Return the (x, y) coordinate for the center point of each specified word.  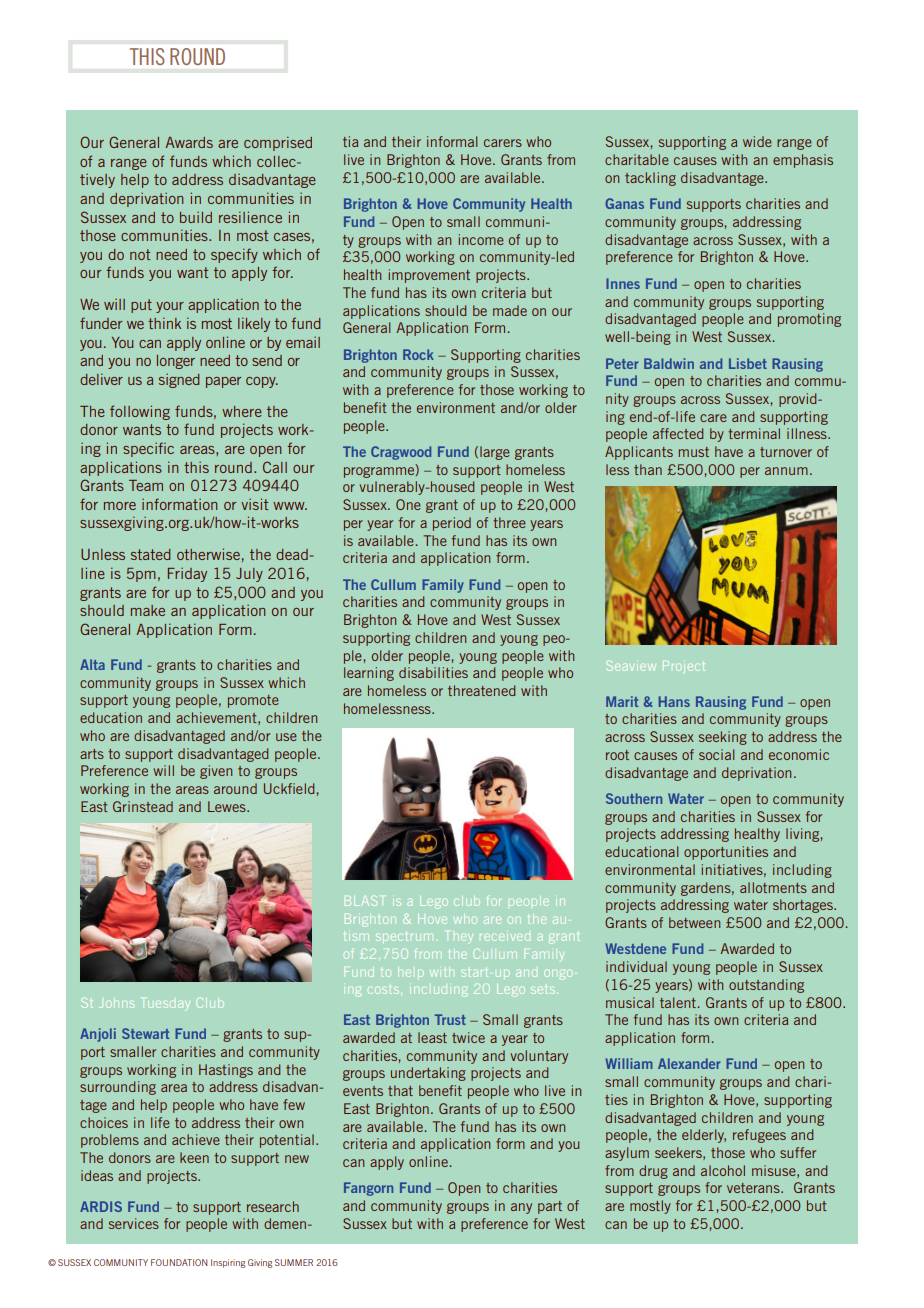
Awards (189, 142)
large (495, 453)
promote (253, 701)
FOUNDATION (179, 1262)
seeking (723, 738)
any (521, 1208)
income (481, 239)
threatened (481, 690)
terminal (754, 433)
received (505, 937)
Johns (117, 1004)
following (140, 412)
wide (757, 141)
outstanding (766, 986)
